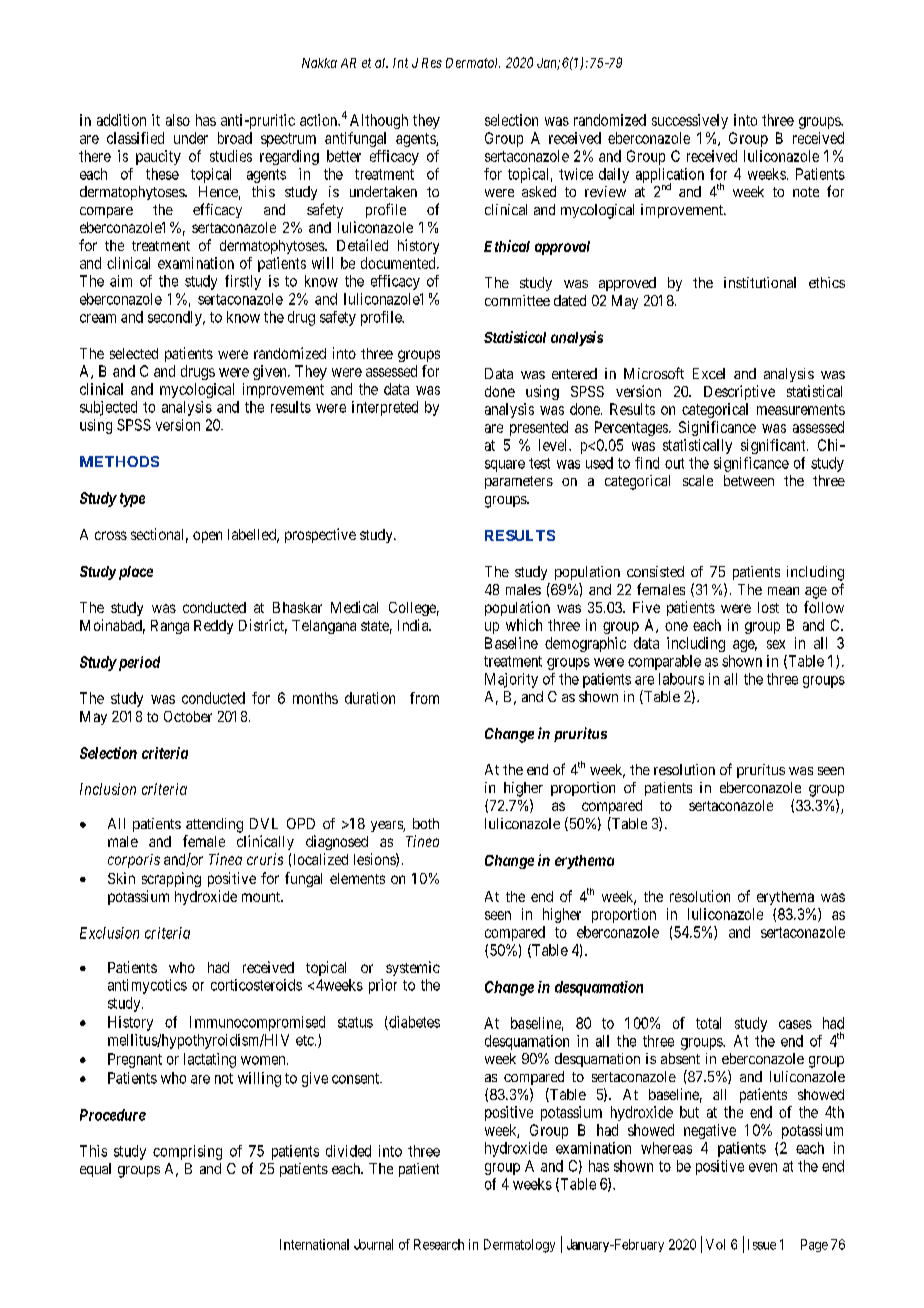 The height and width of the screenshot is (1308, 924). What do you see at coordinates (439, 1244) in the screenshot?
I see `Research` at bounding box center [439, 1244].
